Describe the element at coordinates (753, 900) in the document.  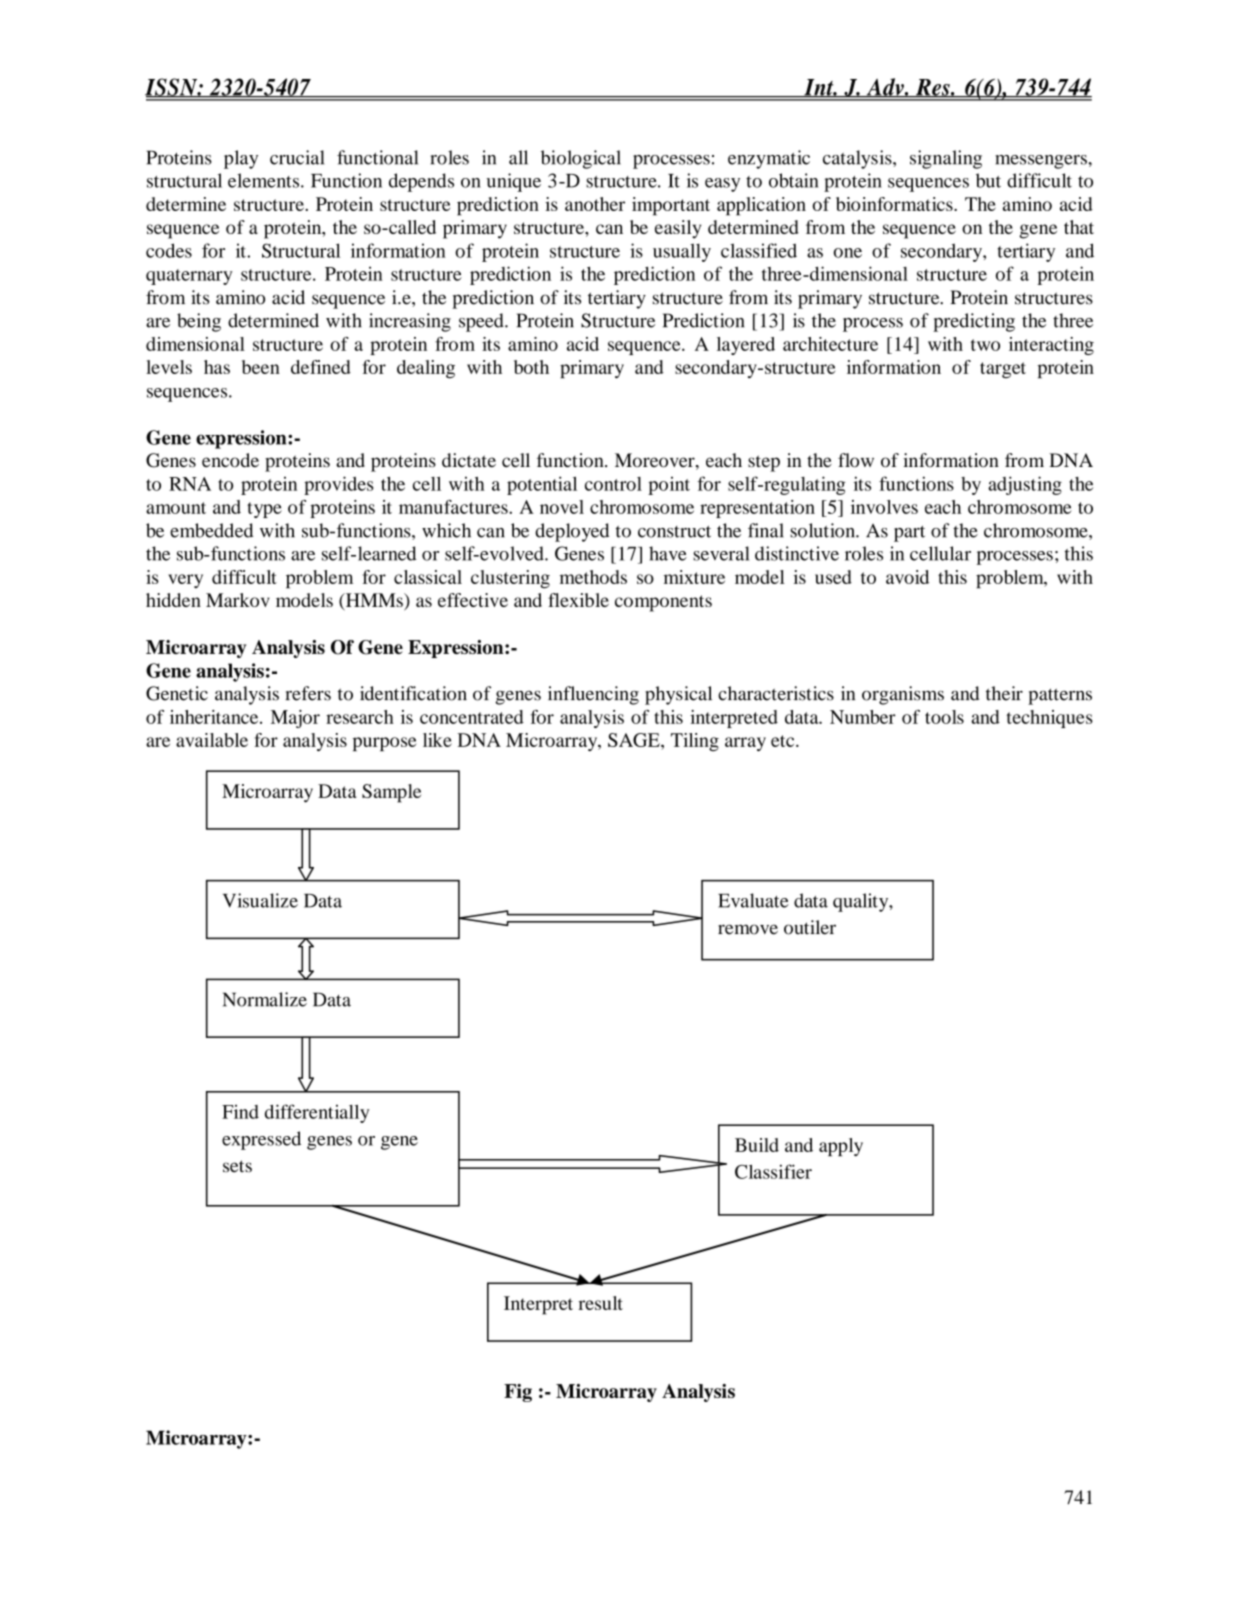
I see `Evaluate` at that location.
